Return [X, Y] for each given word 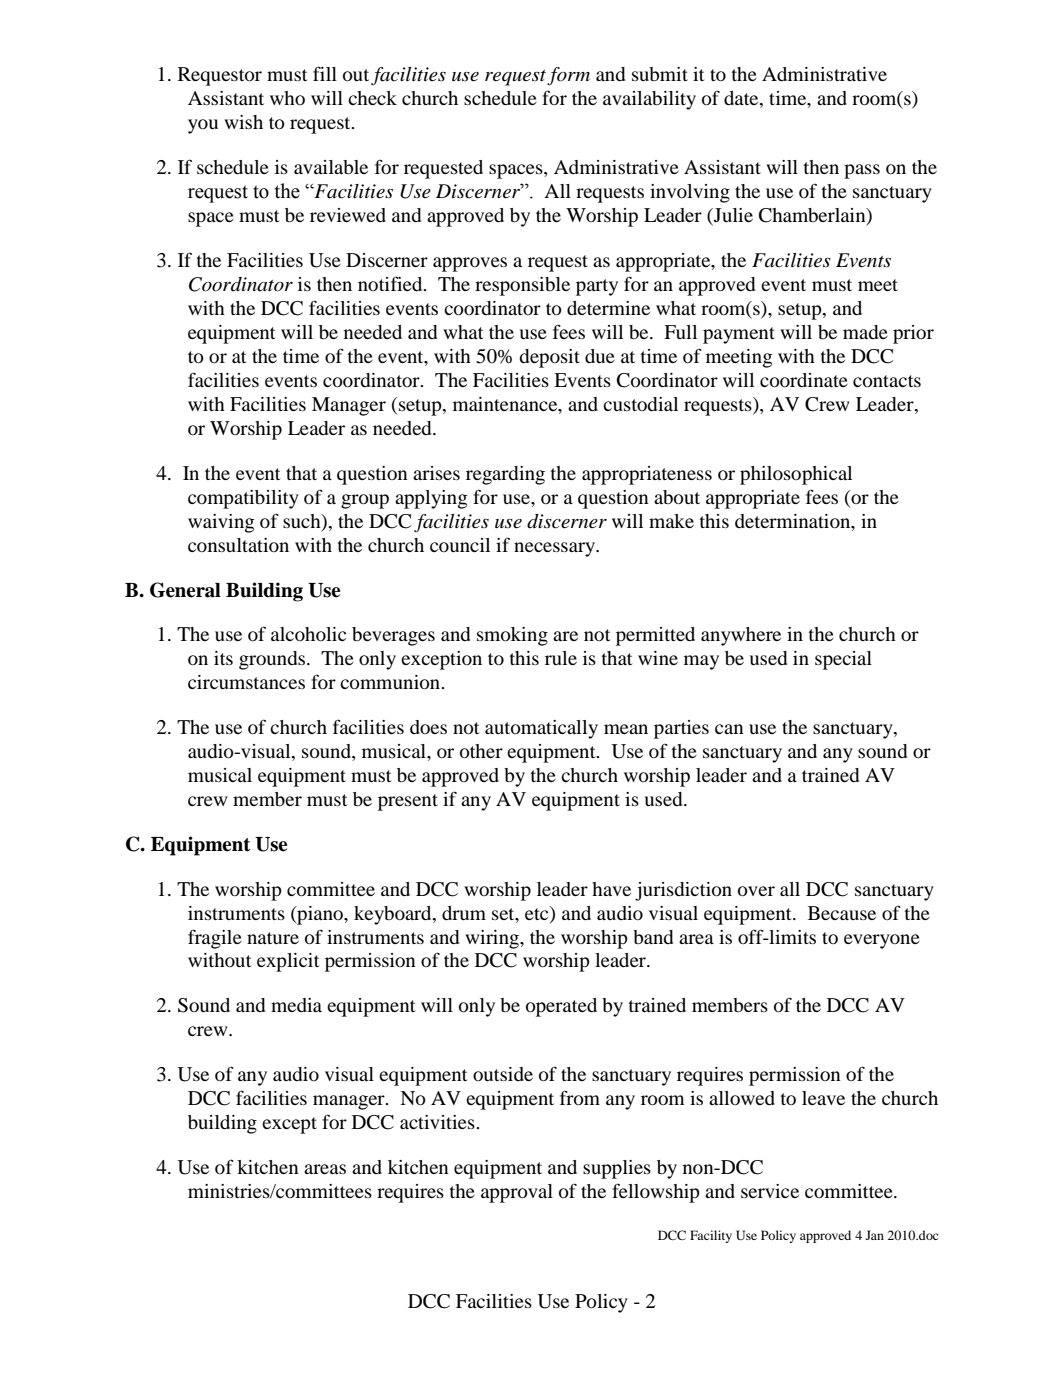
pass [862, 171]
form [568, 76]
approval [517, 1193]
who [287, 98]
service [770, 1191]
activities [438, 1122]
